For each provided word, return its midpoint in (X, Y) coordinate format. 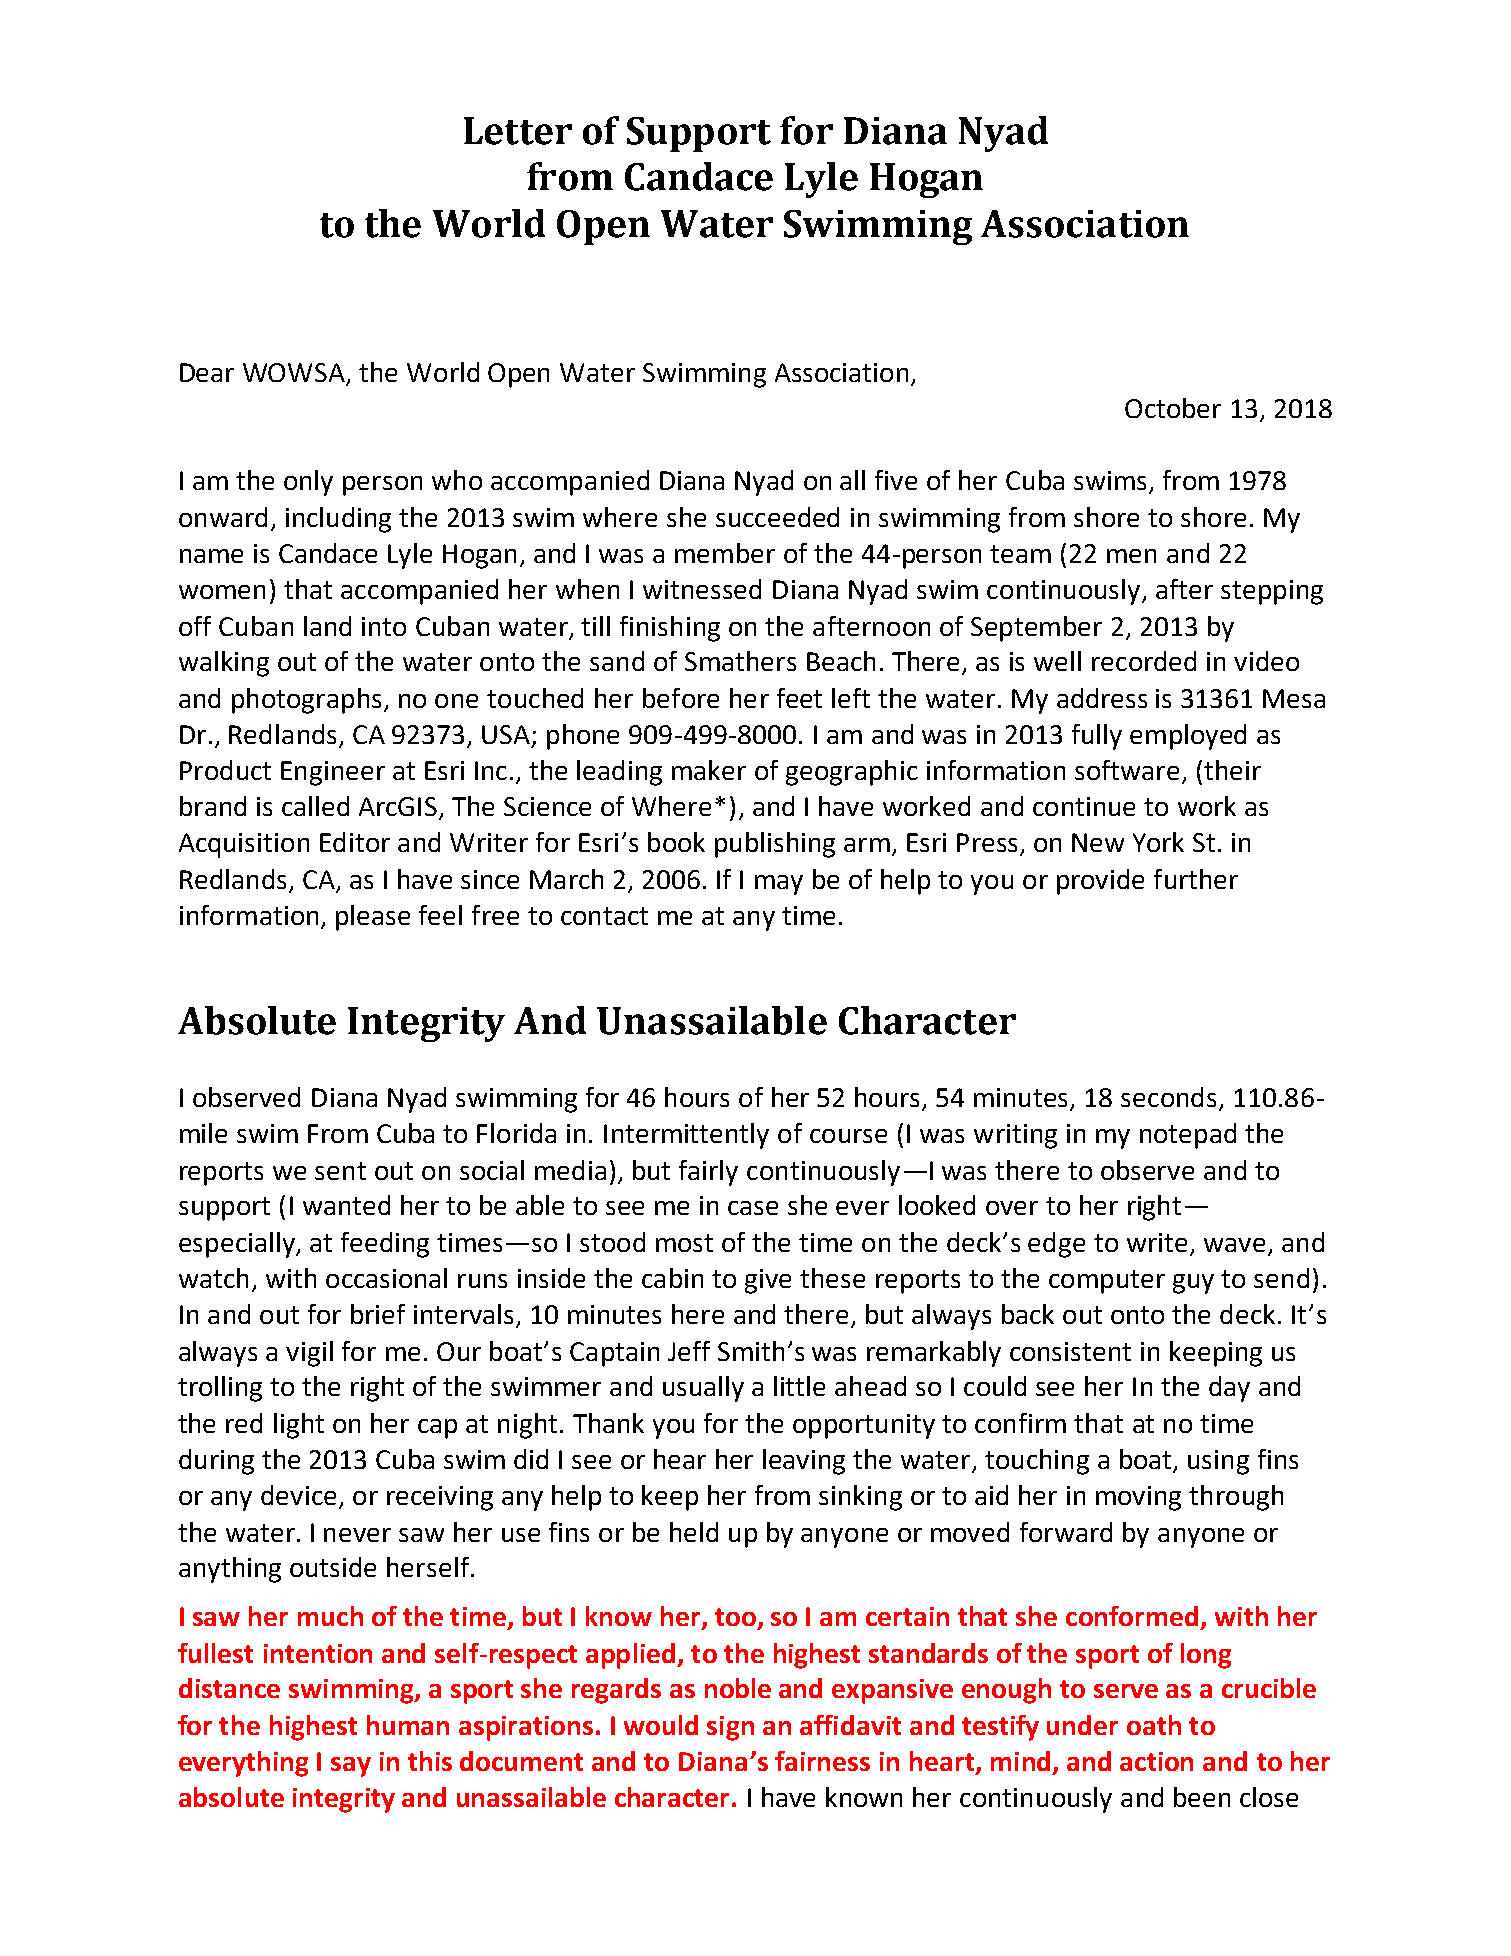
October (1173, 408)
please (373, 918)
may (779, 885)
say (351, 1767)
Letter (518, 131)
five (896, 480)
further (1196, 879)
